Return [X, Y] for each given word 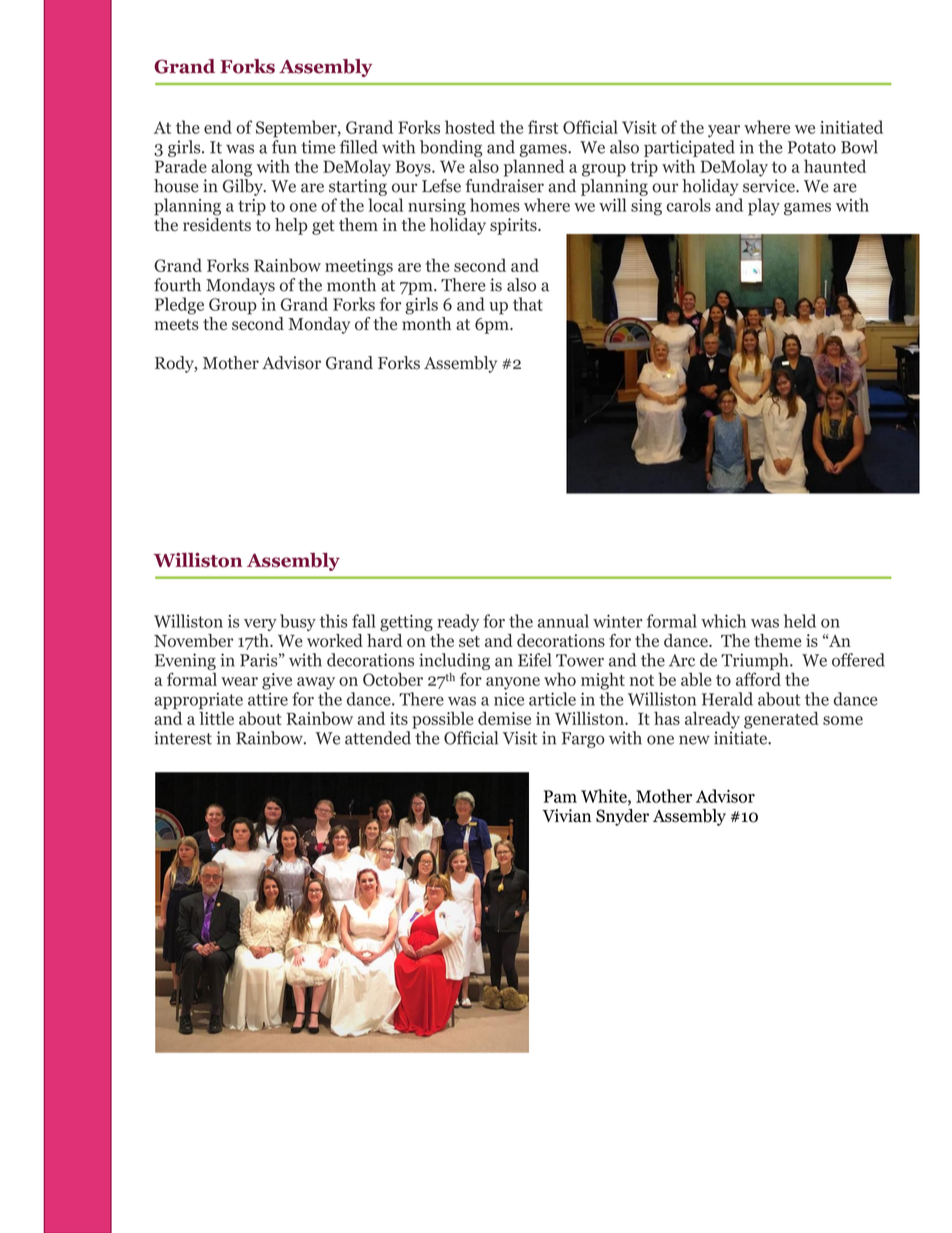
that [528, 304]
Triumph [756, 661]
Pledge [179, 306]
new [694, 740]
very [260, 625]
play [764, 207]
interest [183, 738]
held [800, 621]
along [231, 168]
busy [298, 622]
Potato [812, 147]
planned [534, 168]
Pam [560, 796]
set [469, 641]
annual [563, 621]
